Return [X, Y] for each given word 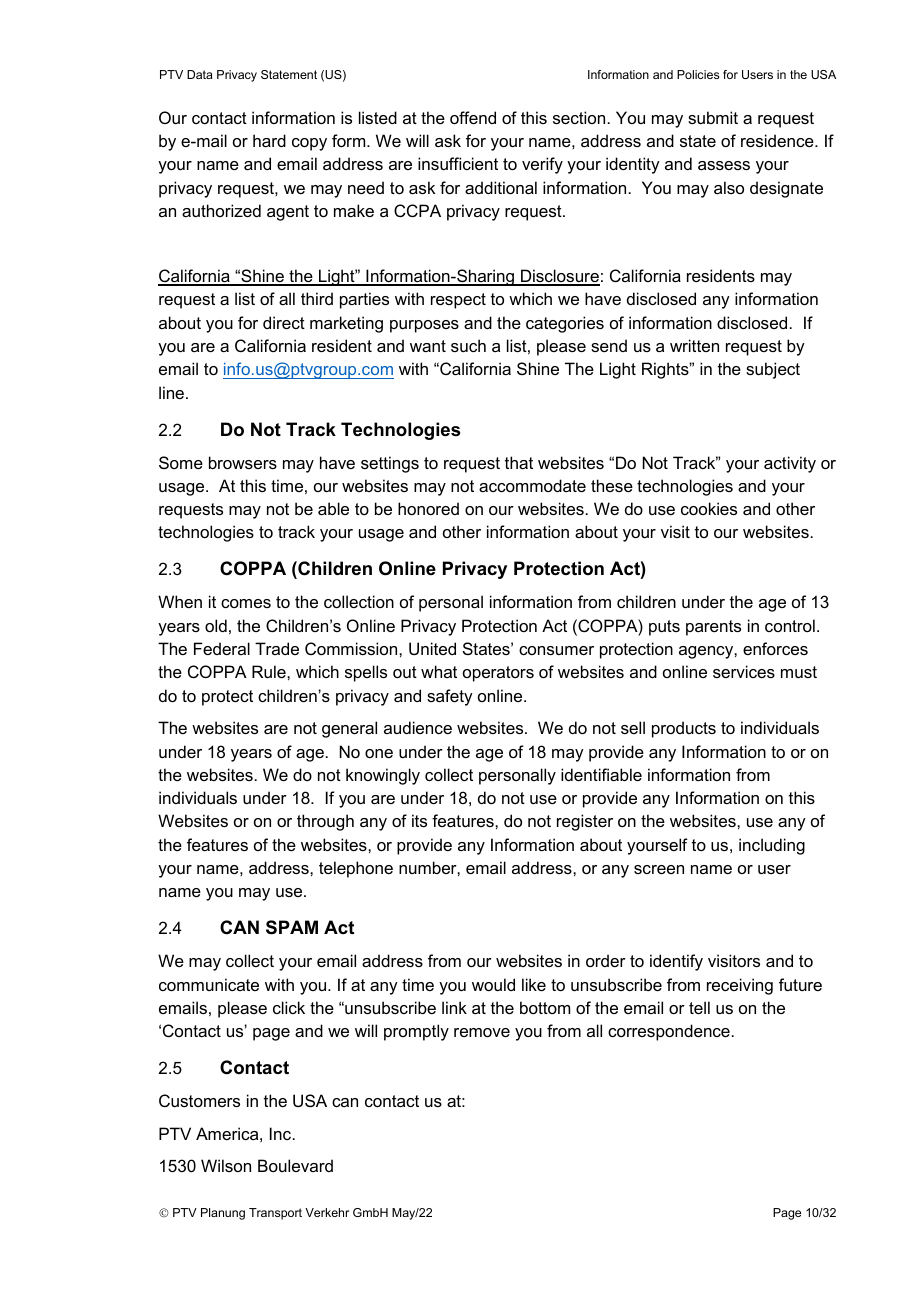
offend [473, 117]
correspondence [669, 1032]
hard [269, 140]
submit [713, 117]
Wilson [226, 1165]
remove [482, 1032]
